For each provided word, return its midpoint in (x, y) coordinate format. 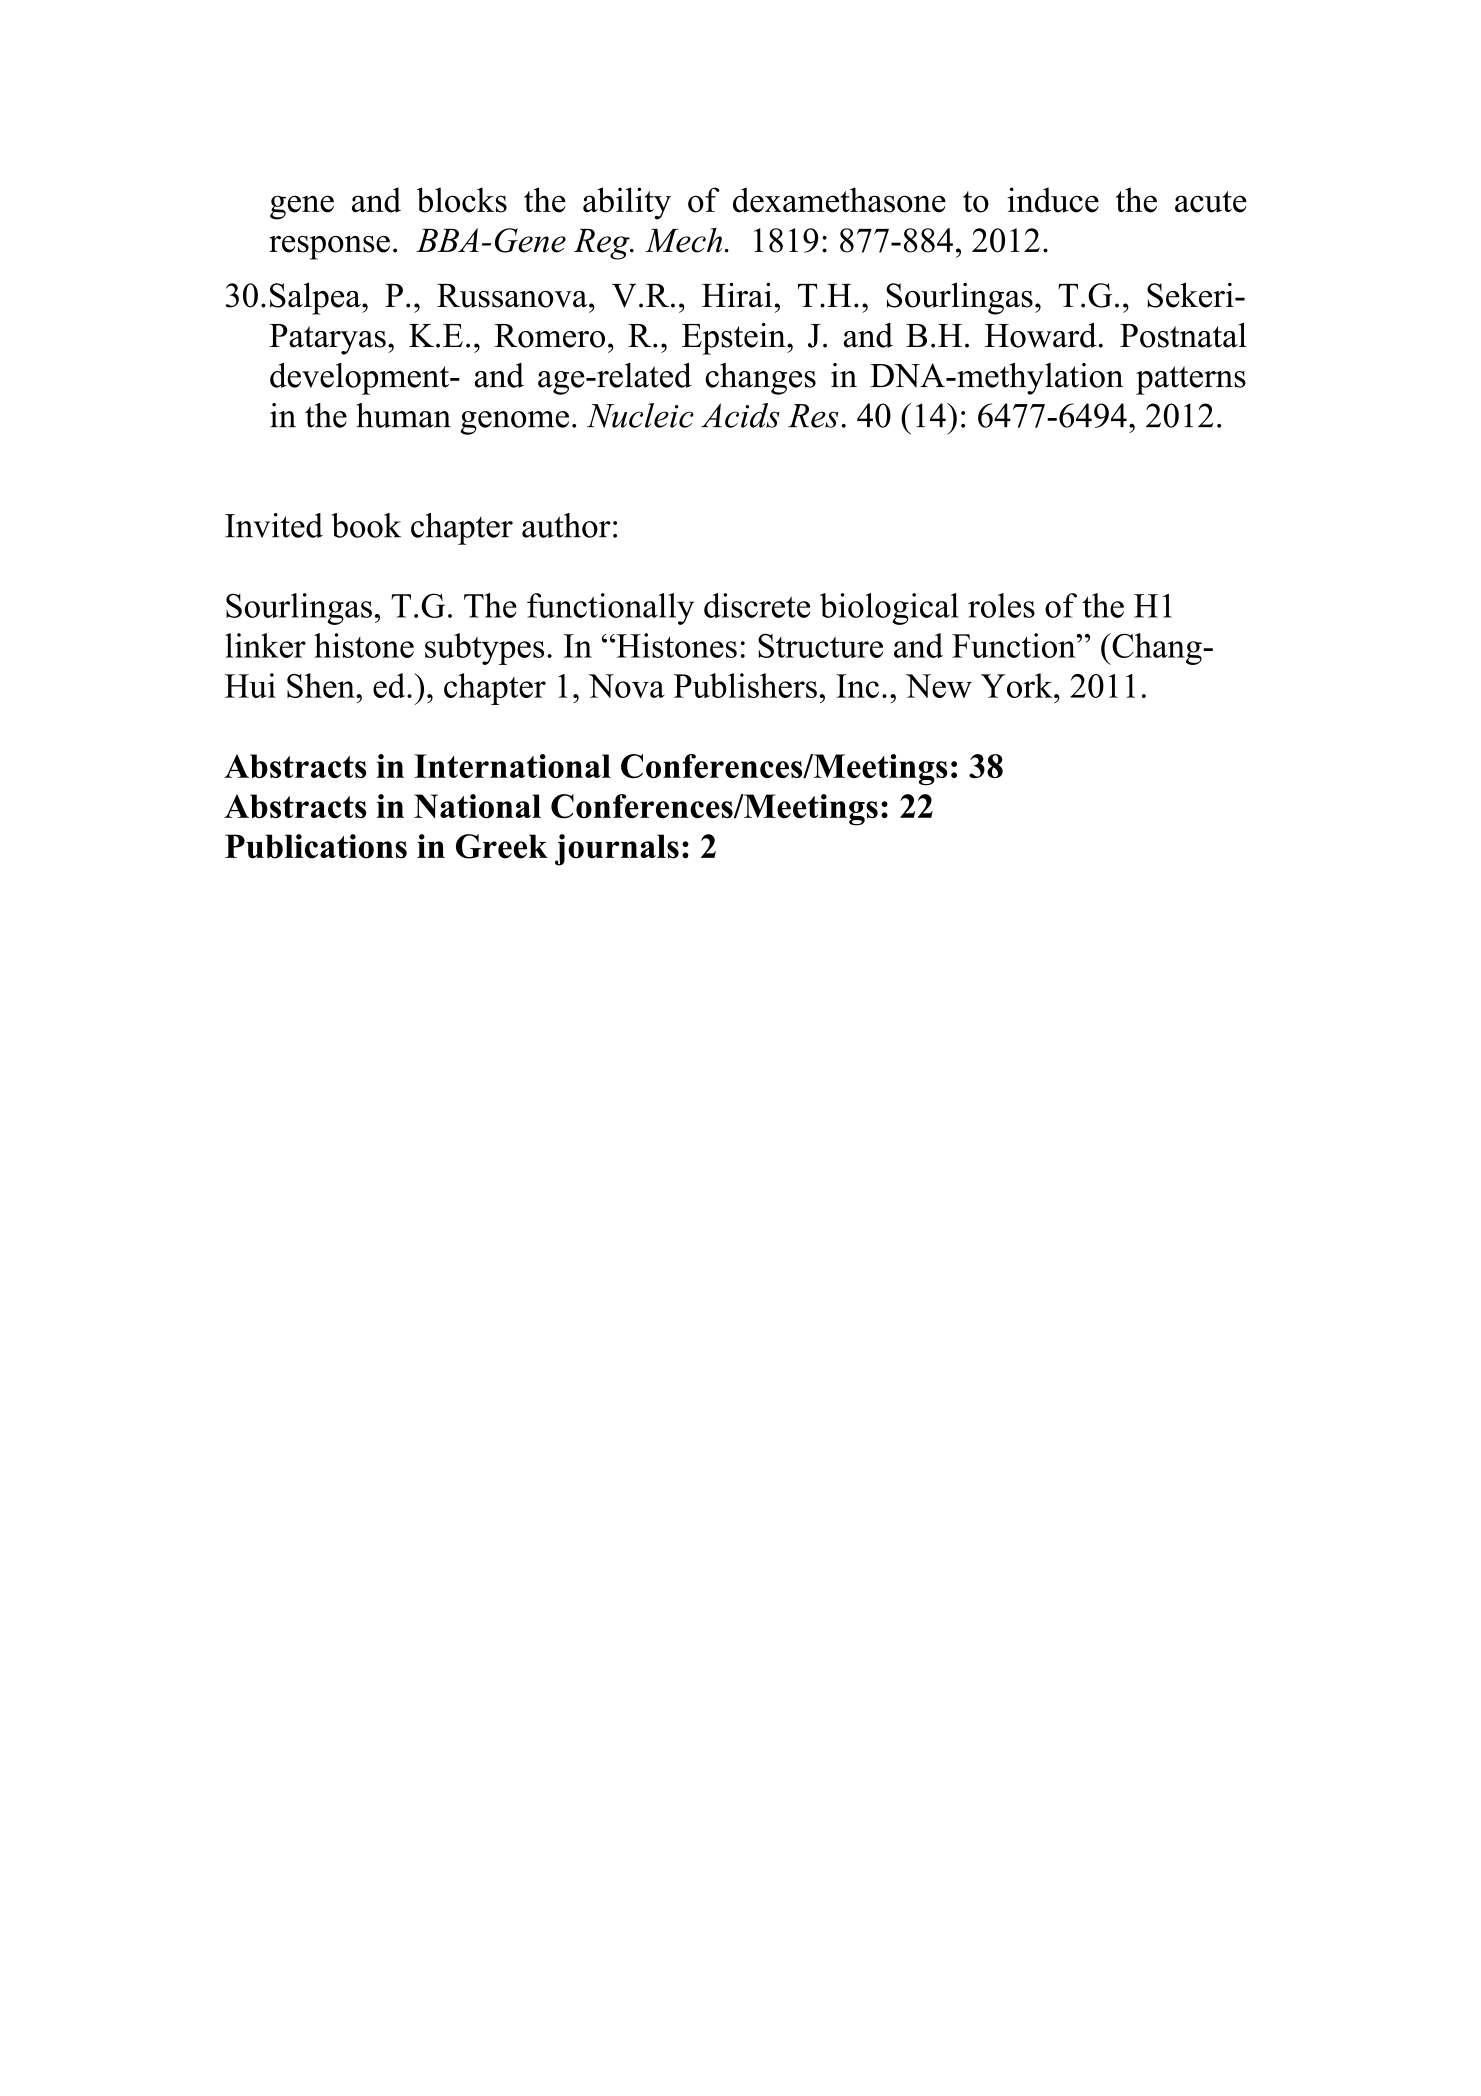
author (566, 525)
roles (1001, 605)
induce (1053, 200)
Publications (316, 846)
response (329, 248)
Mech (683, 240)
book (366, 525)
